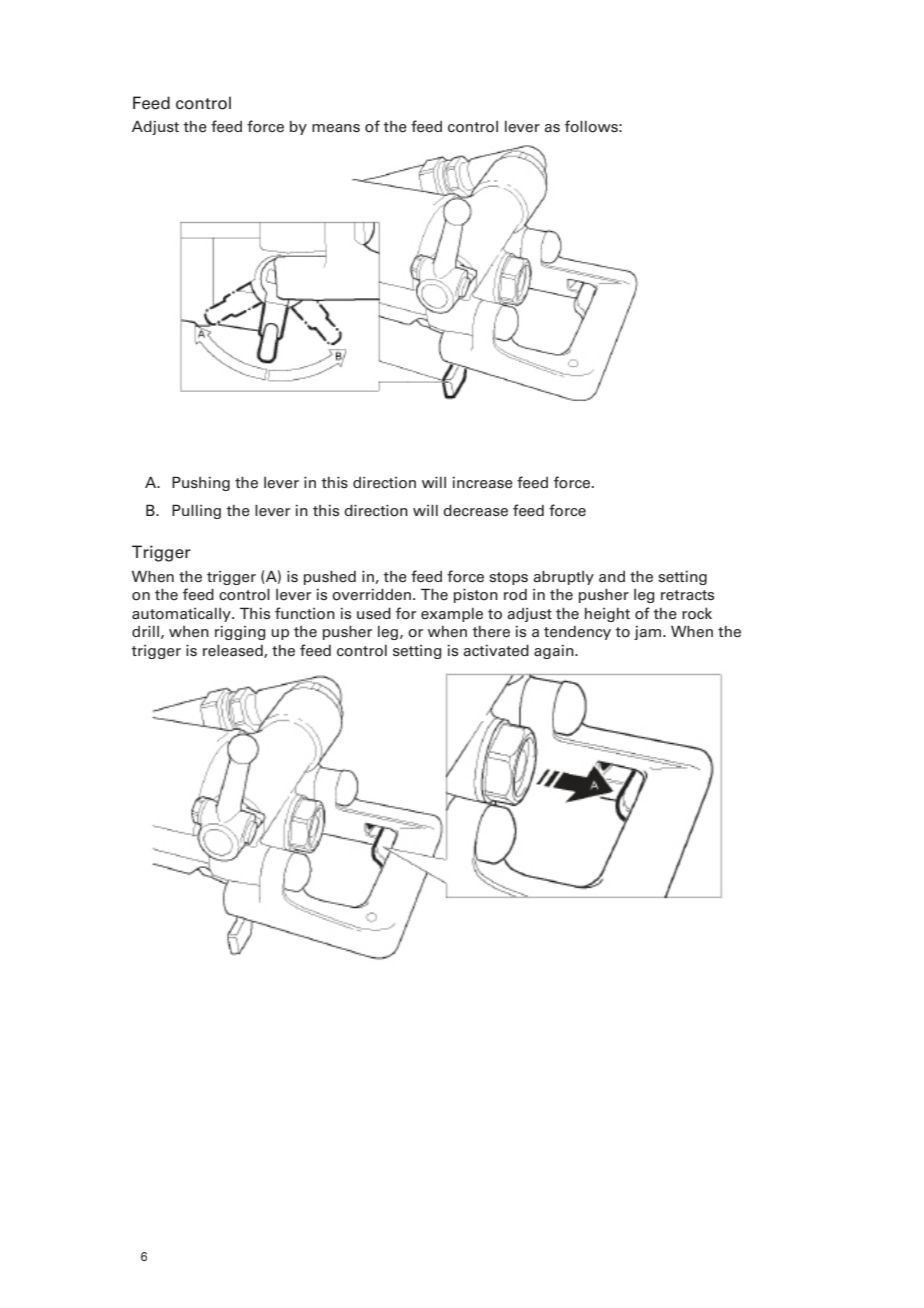 The image size is (924, 1308). I want to click on Pushing, so click(201, 483).
